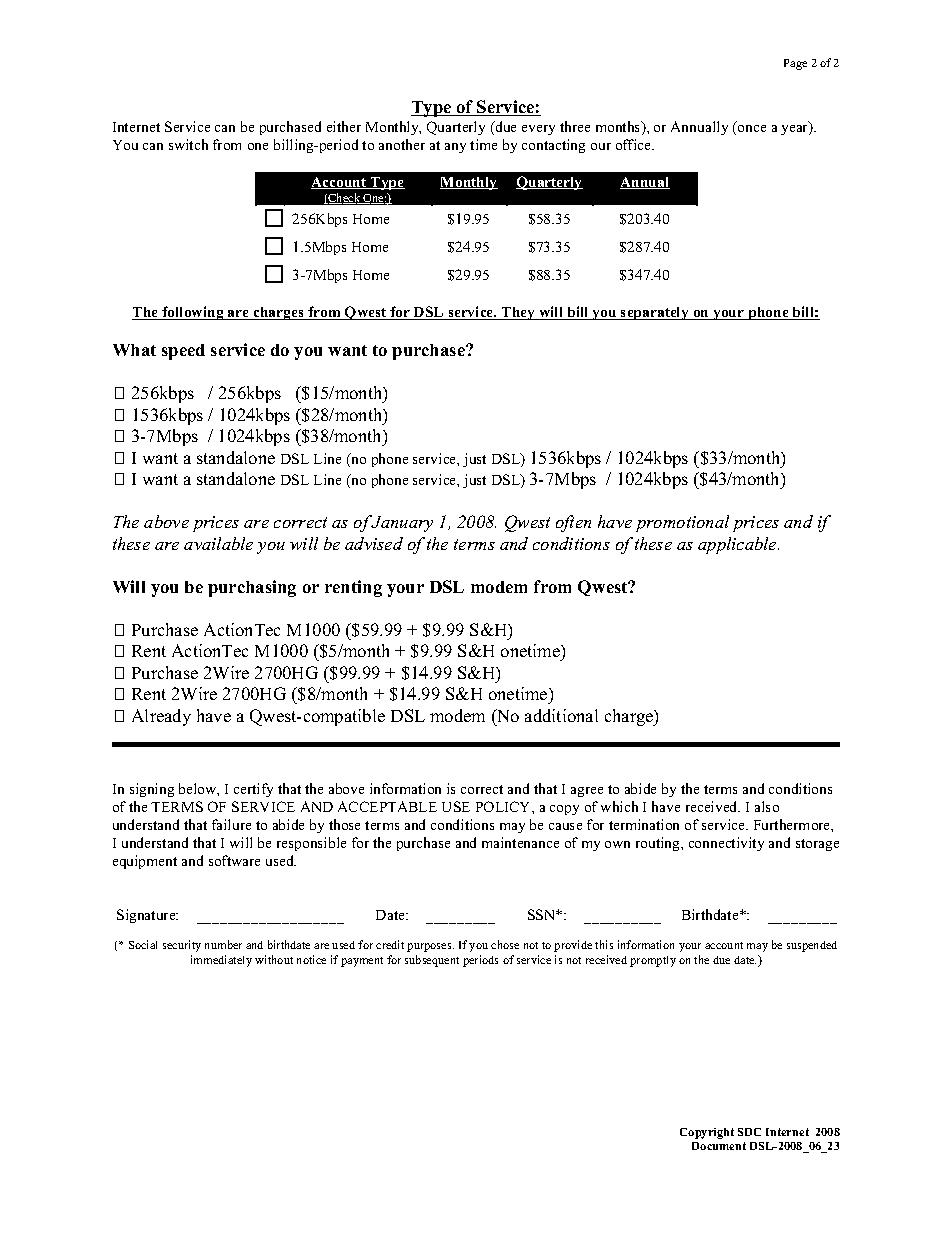 The width and height of the screenshot is (952, 1233). Describe the element at coordinates (752, 128) in the screenshot. I see `once` at that location.
